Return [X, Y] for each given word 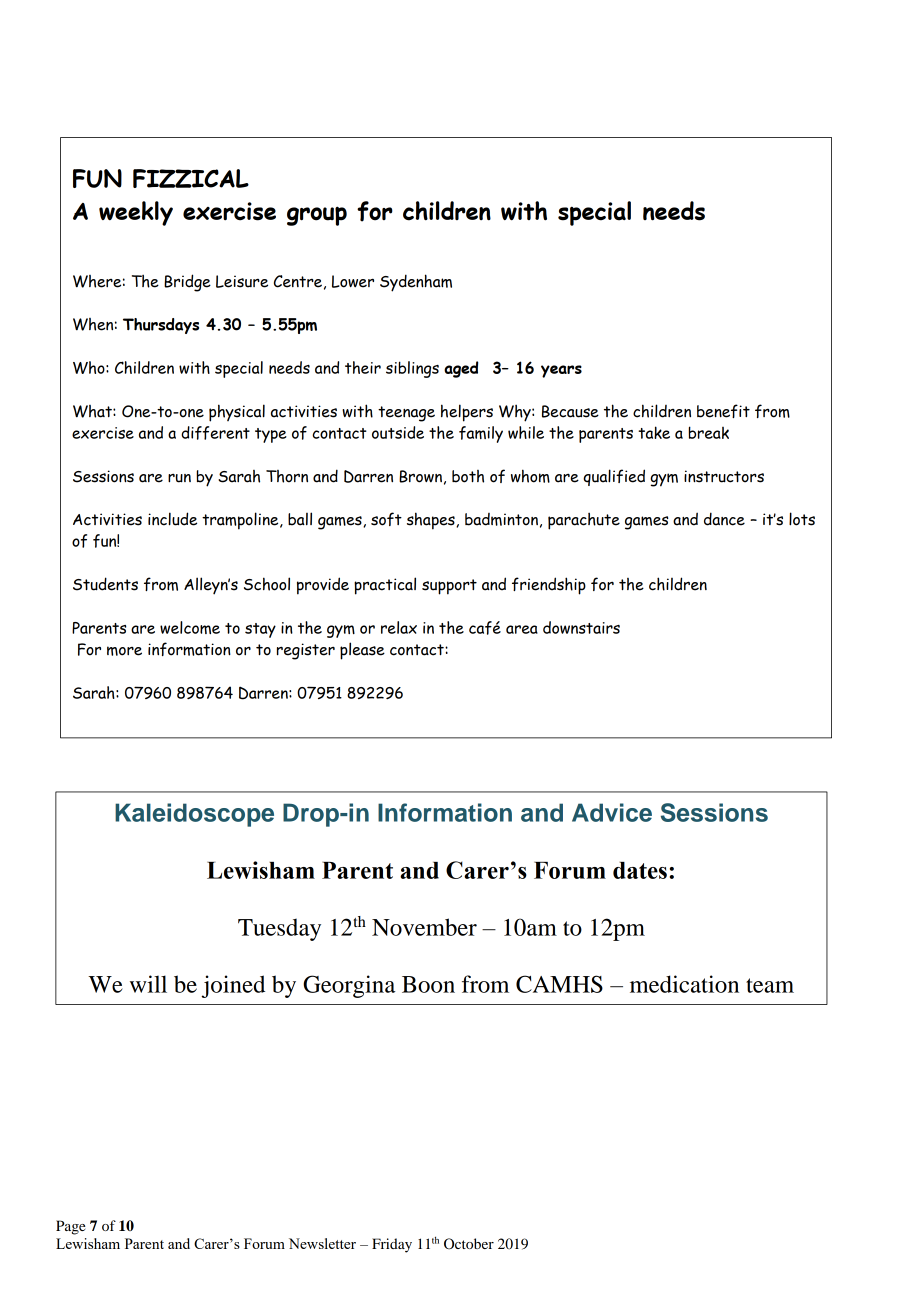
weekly [136, 213]
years [561, 371]
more [124, 651]
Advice [612, 812]
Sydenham [416, 283]
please [362, 651]
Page [70, 1227]
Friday [392, 1245]
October [469, 1244]
